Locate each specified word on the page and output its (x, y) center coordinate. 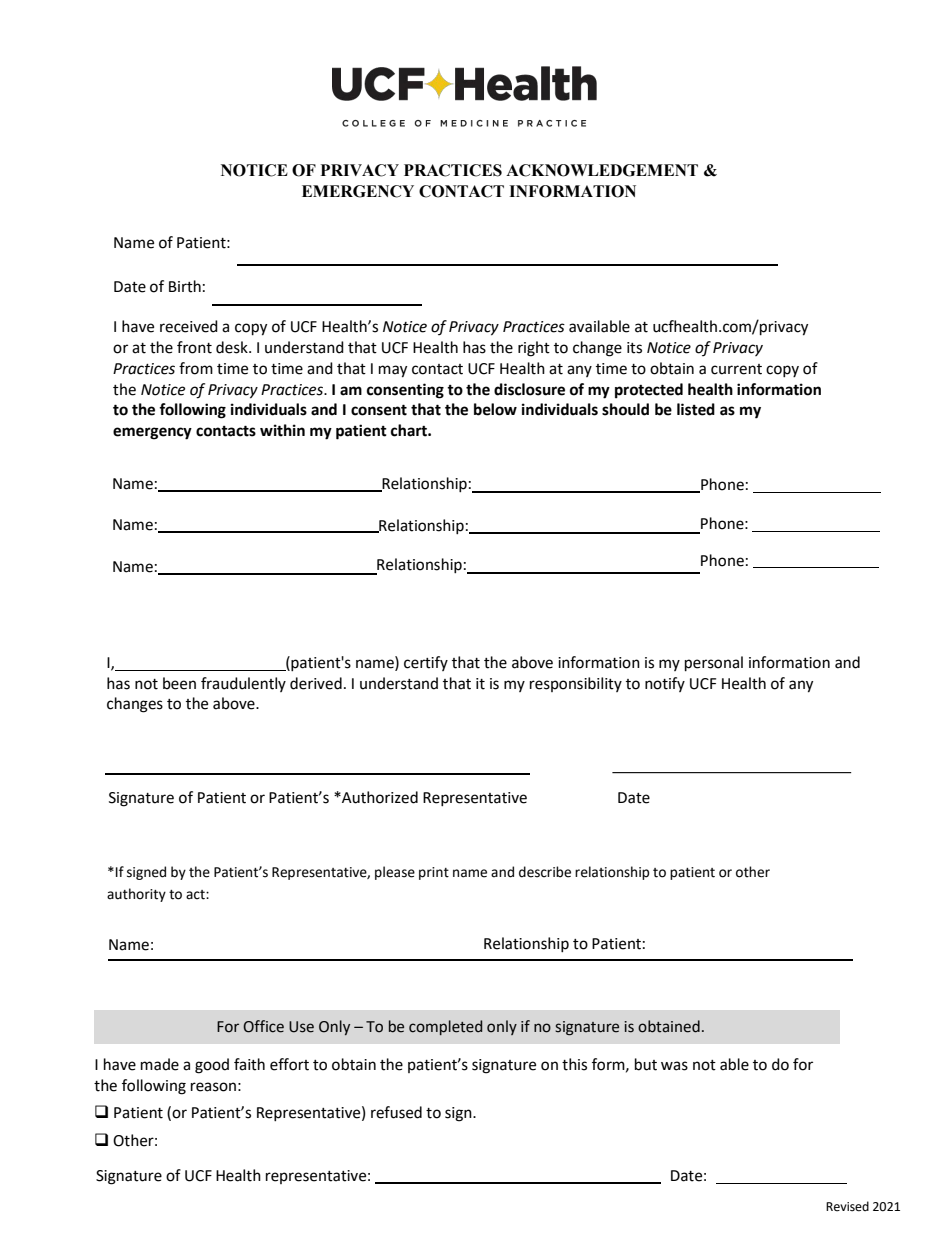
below (495, 409)
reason (213, 1087)
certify (426, 663)
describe (545, 872)
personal (714, 664)
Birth (185, 286)
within (282, 430)
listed (696, 409)
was (674, 1066)
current (736, 369)
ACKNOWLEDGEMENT (602, 170)
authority (136, 895)
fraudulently (243, 684)
